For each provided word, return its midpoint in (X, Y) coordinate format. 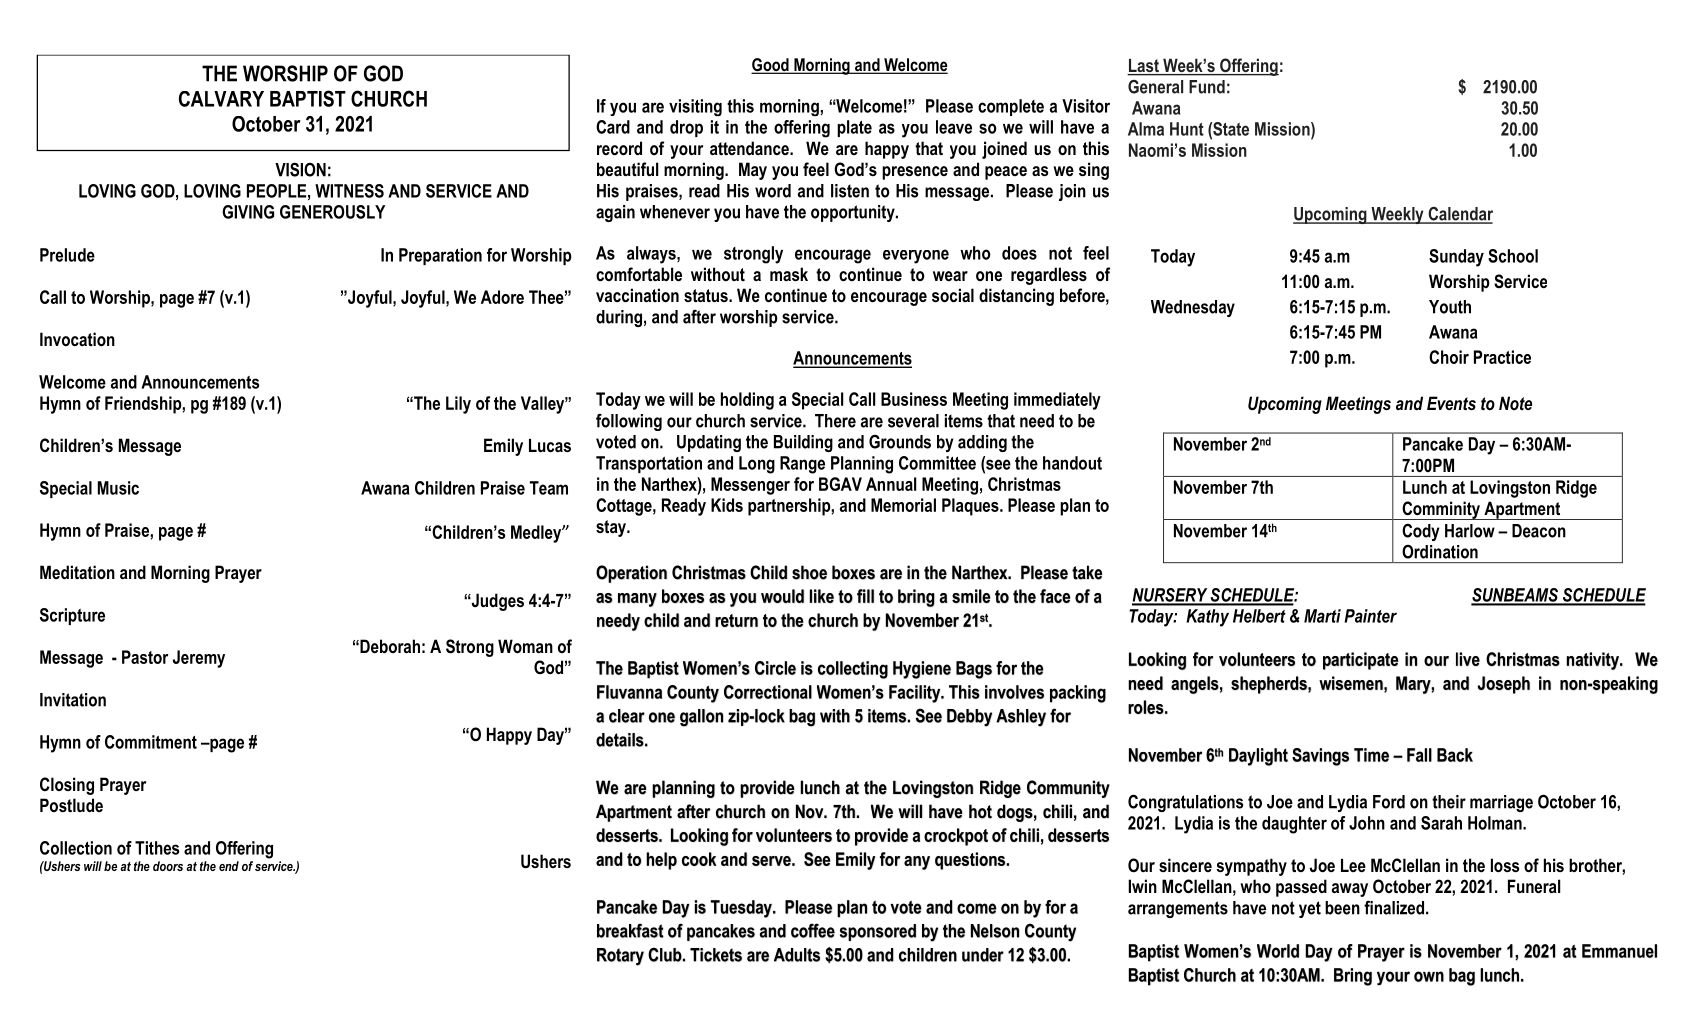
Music (118, 488)
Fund (1207, 87)
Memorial (903, 505)
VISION (300, 169)
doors (168, 866)
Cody (1421, 532)
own (1429, 976)
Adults (797, 955)
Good (771, 66)
